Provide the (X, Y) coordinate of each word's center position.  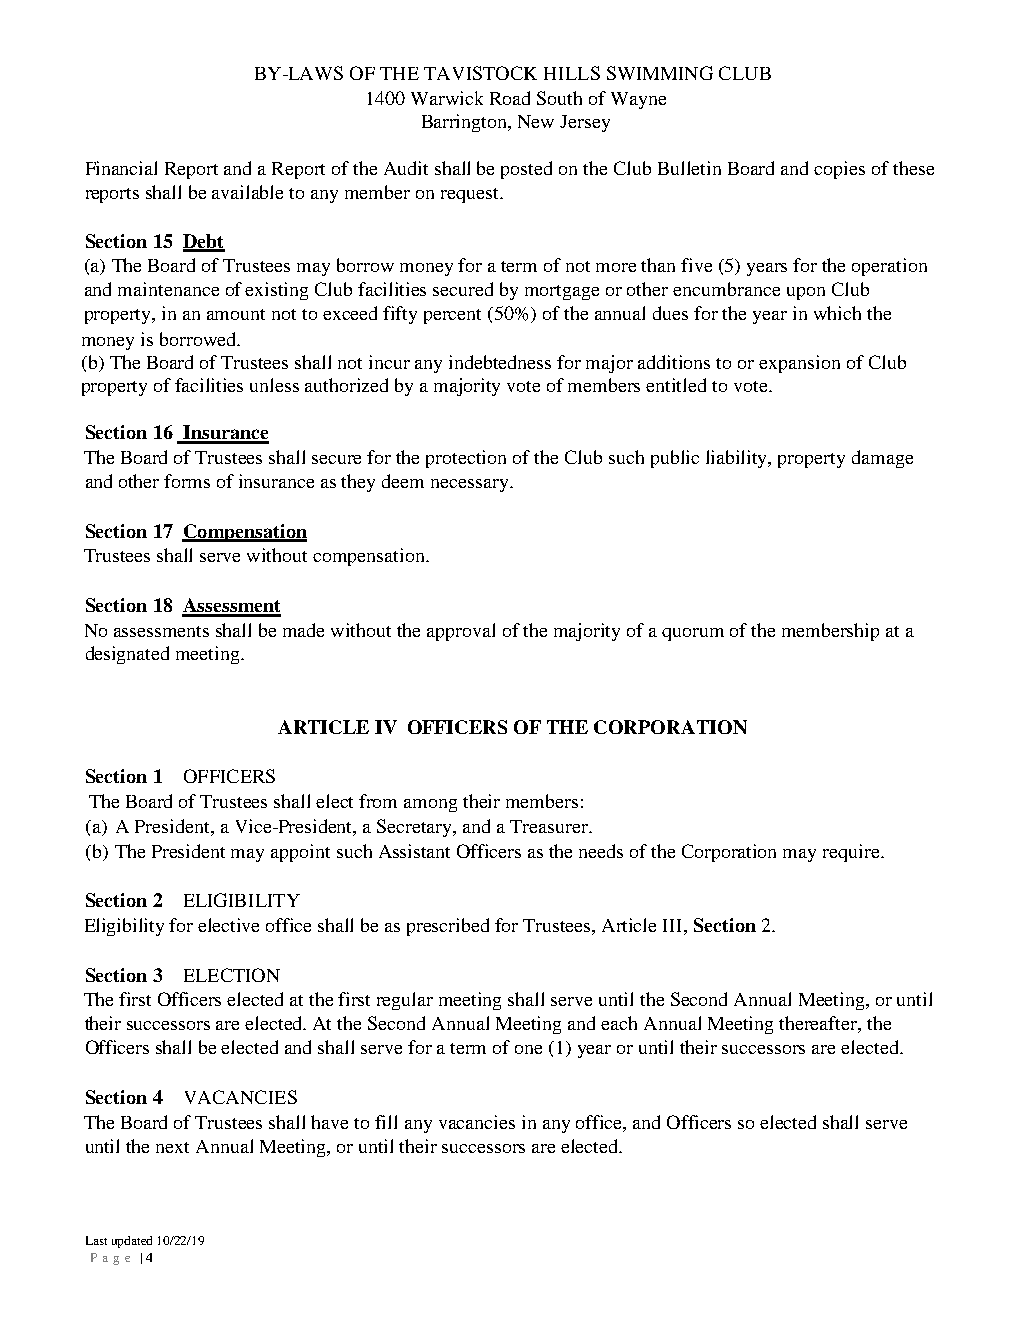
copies (839, 170)
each (619, 1023)
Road (510, 98)
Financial (121, 168)
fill (386, 1122)
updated (132, 1242)
